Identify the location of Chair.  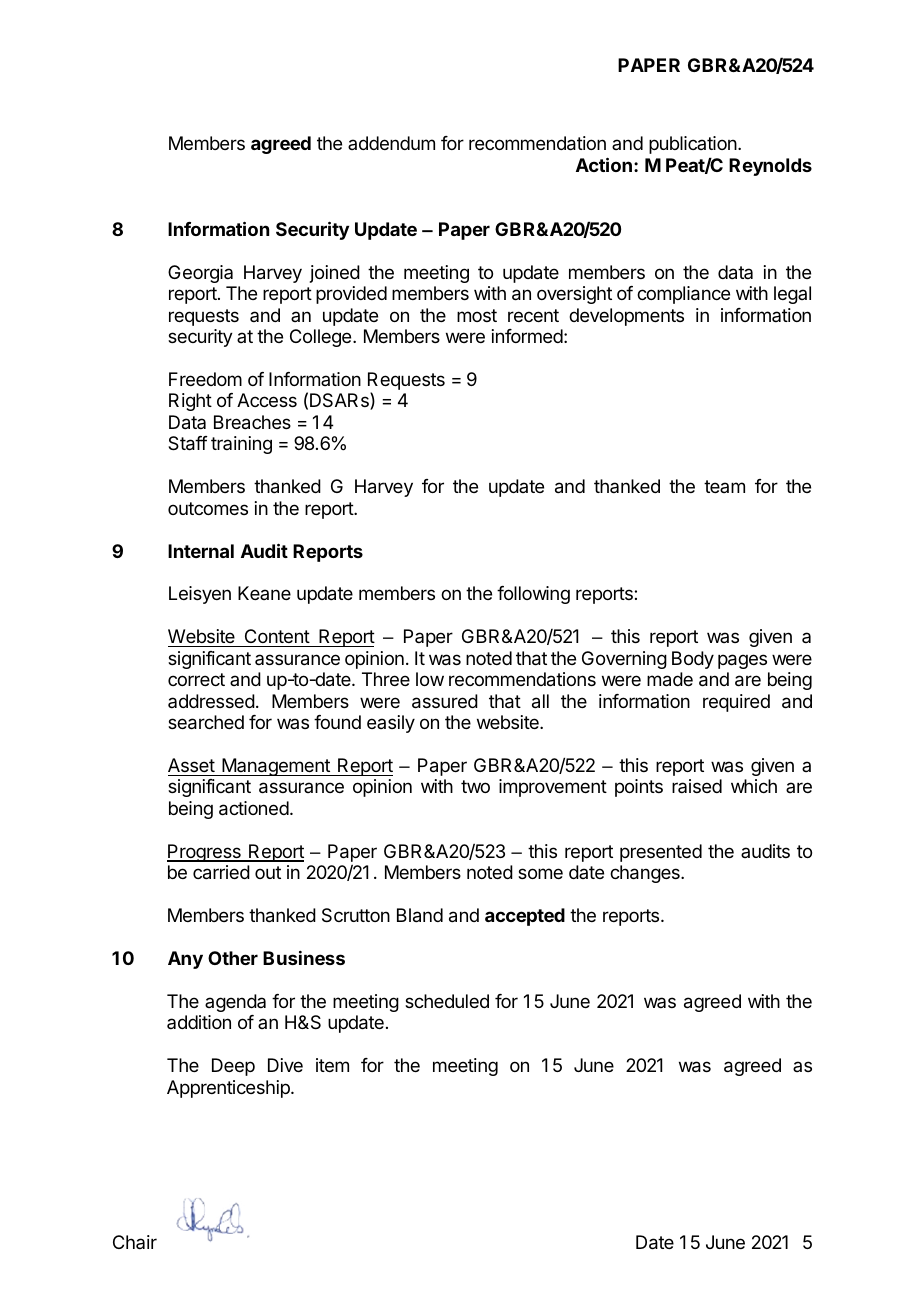
(135, 1242).
